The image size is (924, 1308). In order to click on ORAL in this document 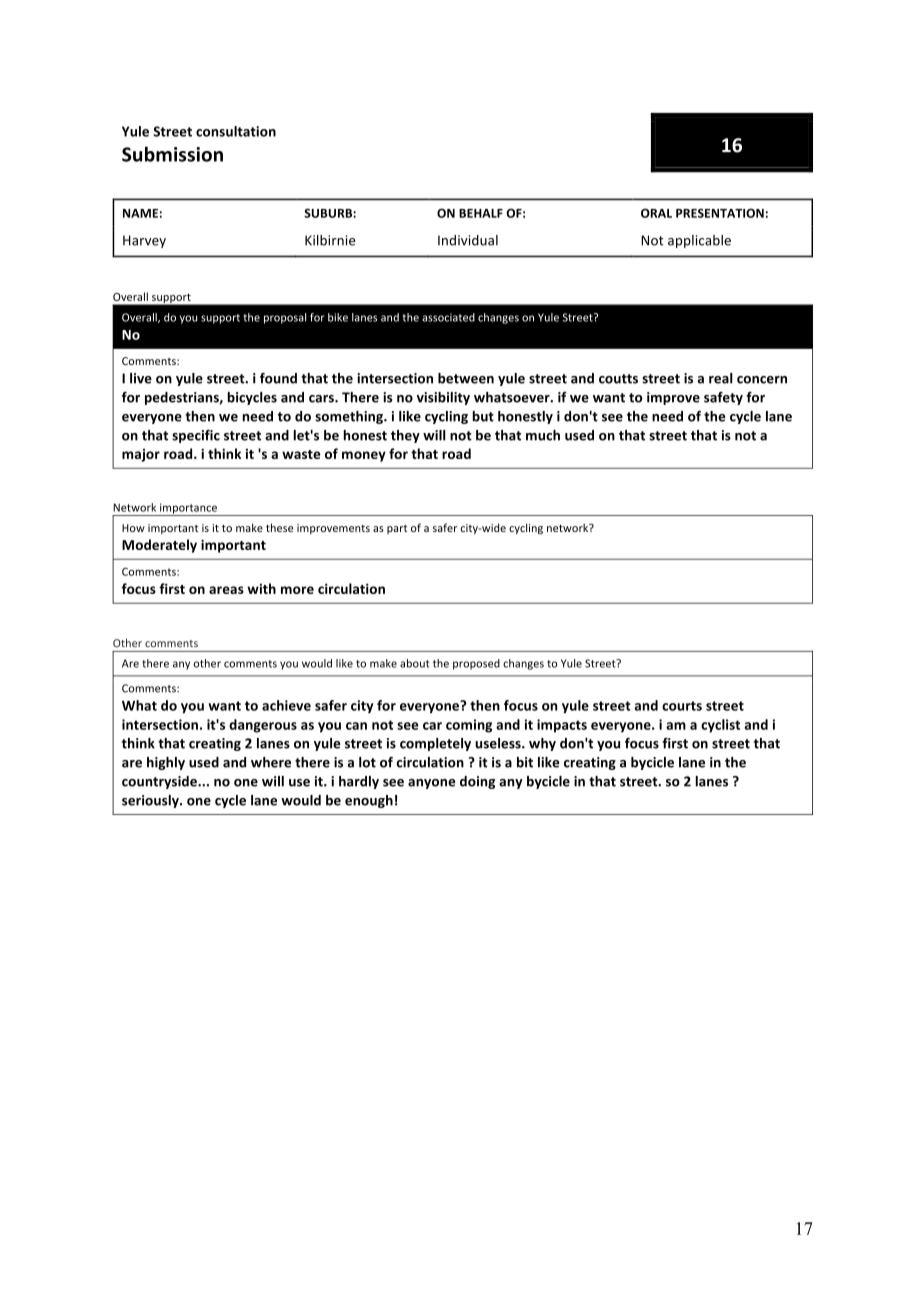, I will do `click(656, 213)`.
